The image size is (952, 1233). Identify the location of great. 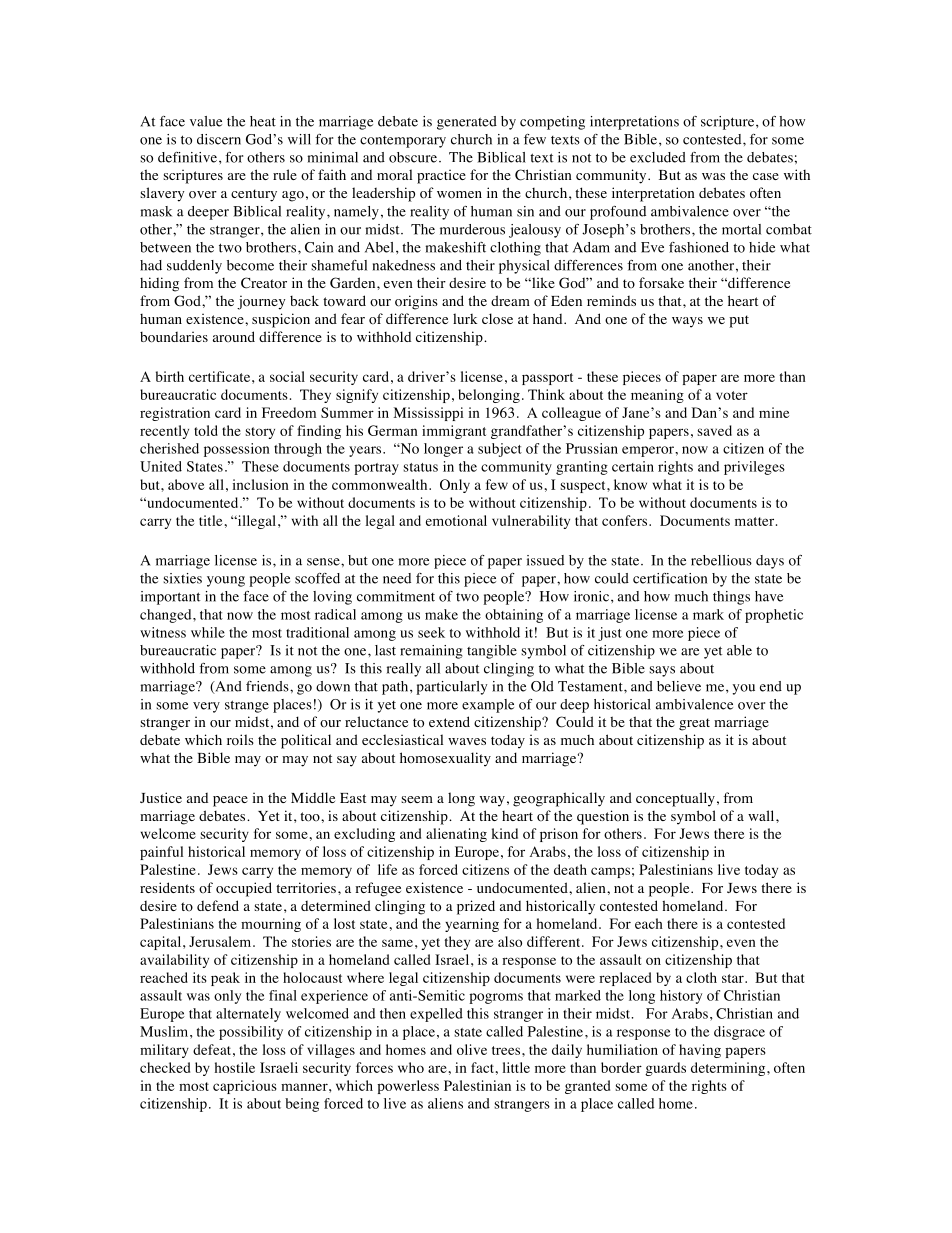
(694, 724).
